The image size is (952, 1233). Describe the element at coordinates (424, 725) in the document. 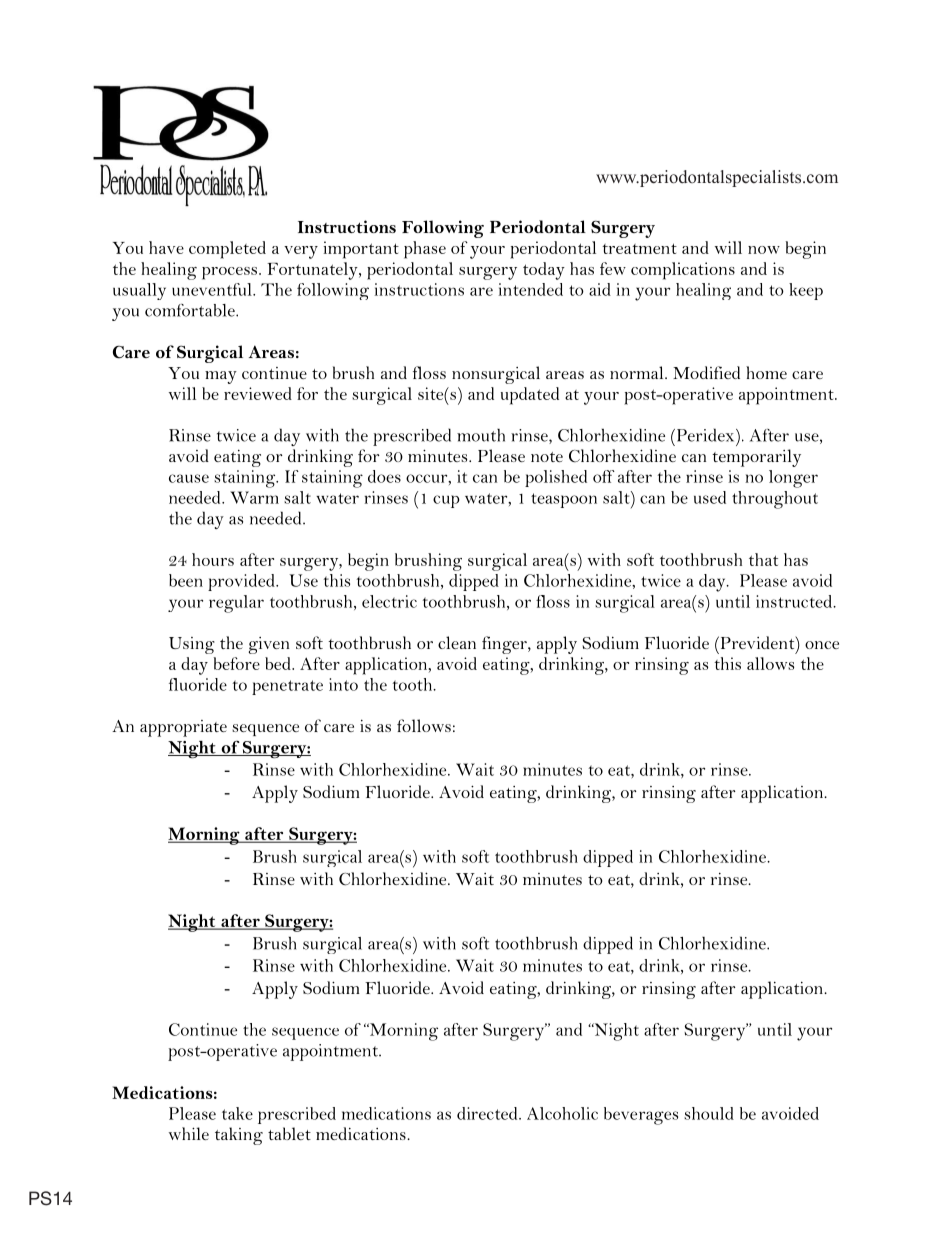

I see `follows` at that location.
